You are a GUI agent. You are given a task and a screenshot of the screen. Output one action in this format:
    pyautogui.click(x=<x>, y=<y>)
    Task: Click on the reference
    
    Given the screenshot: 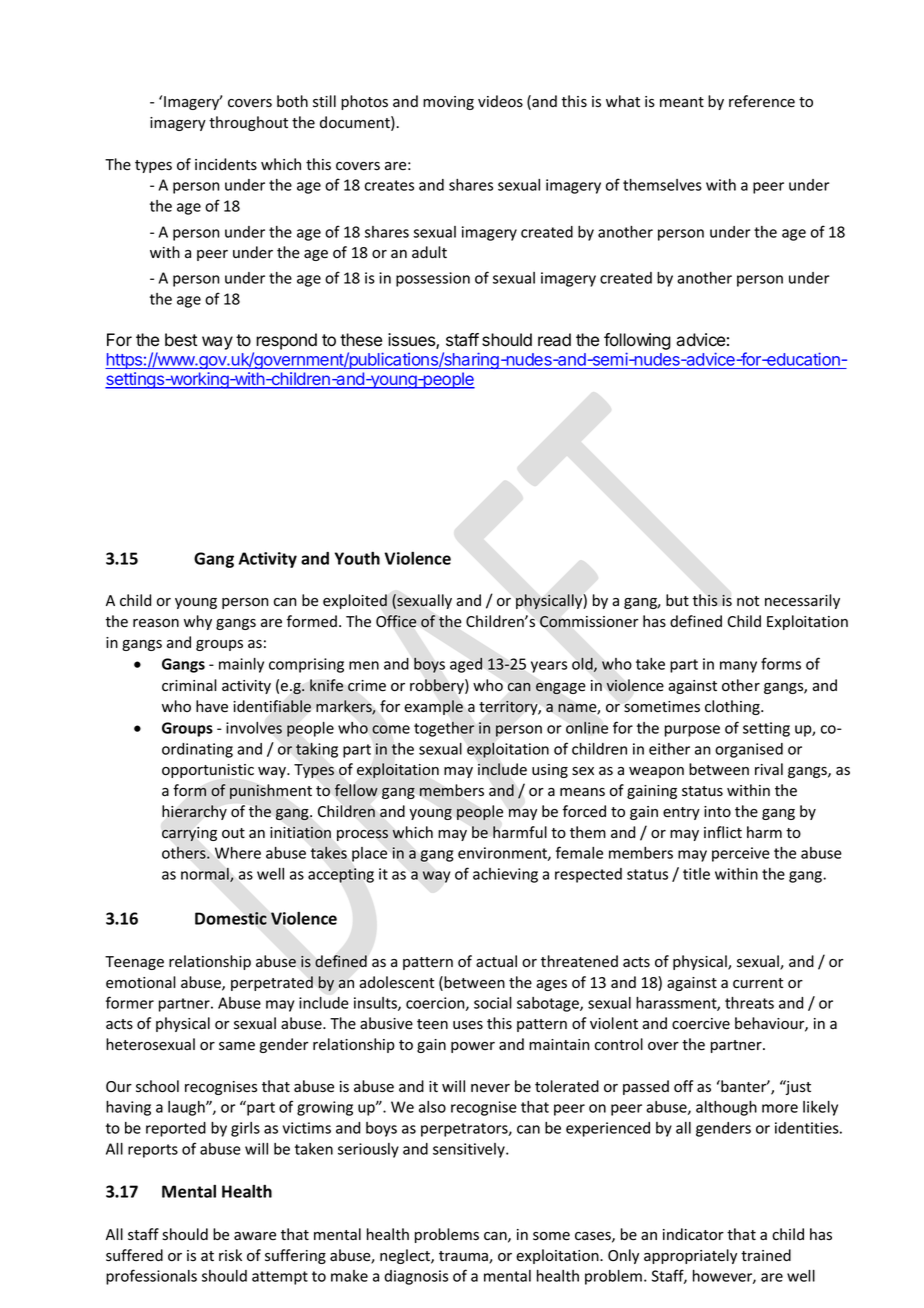 What is the action you would take?
    pyautogui.click(x=762, y=101)
